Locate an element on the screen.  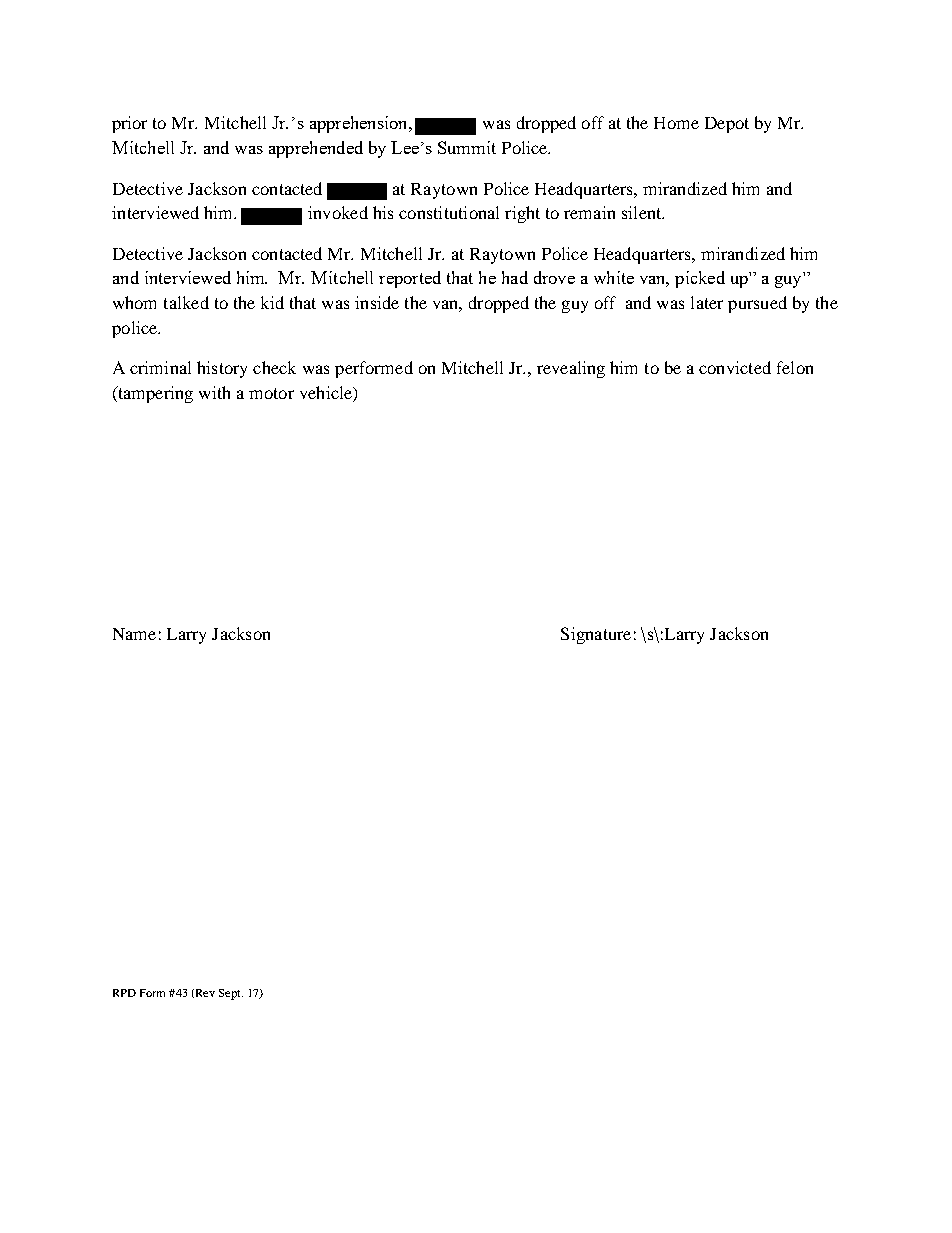
Summit is located at coordinates (467, 147).
